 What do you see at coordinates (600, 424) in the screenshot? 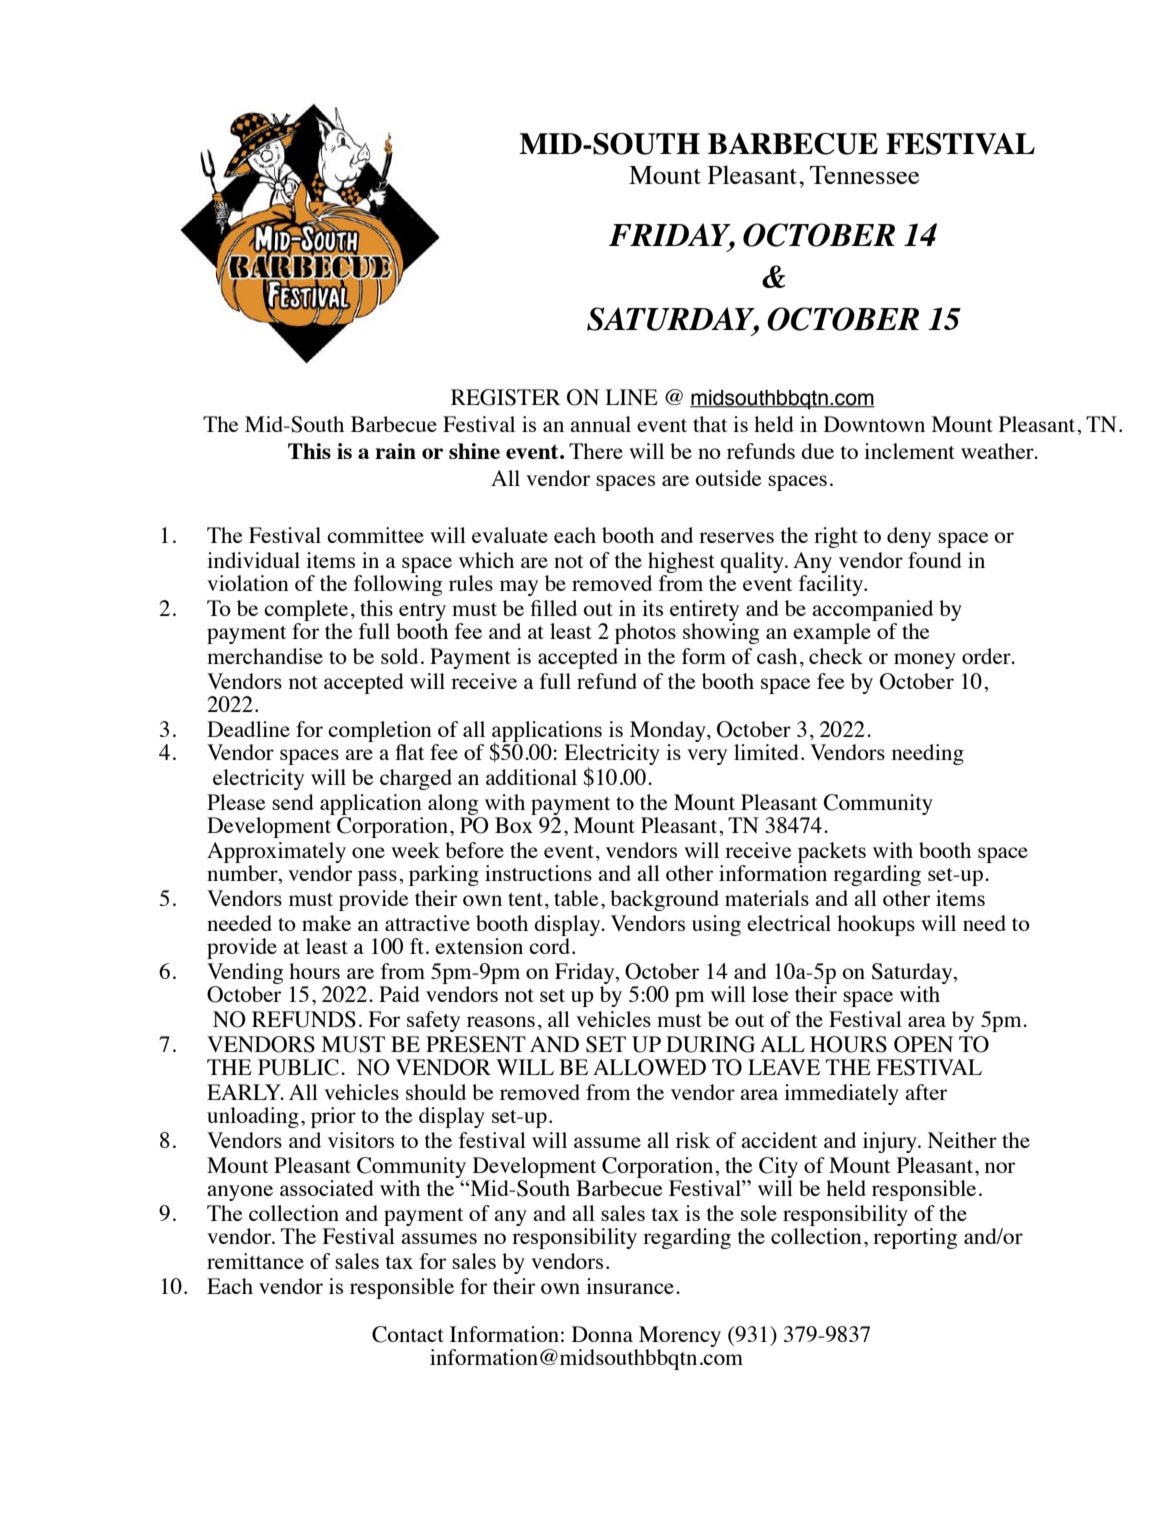
I see `annual` at bounding box center [600, 424].
